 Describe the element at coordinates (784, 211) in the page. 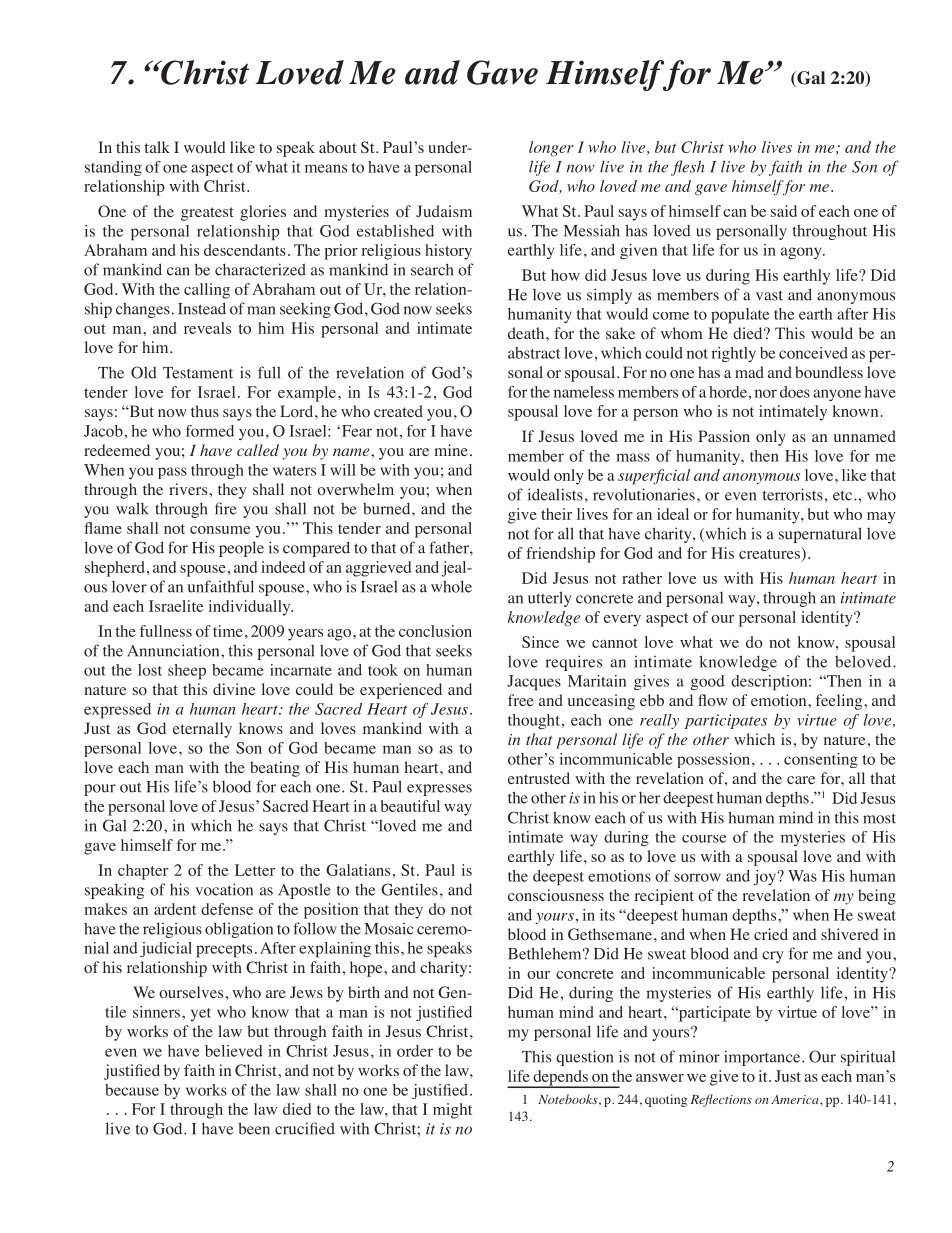

I see `said` at that location.
